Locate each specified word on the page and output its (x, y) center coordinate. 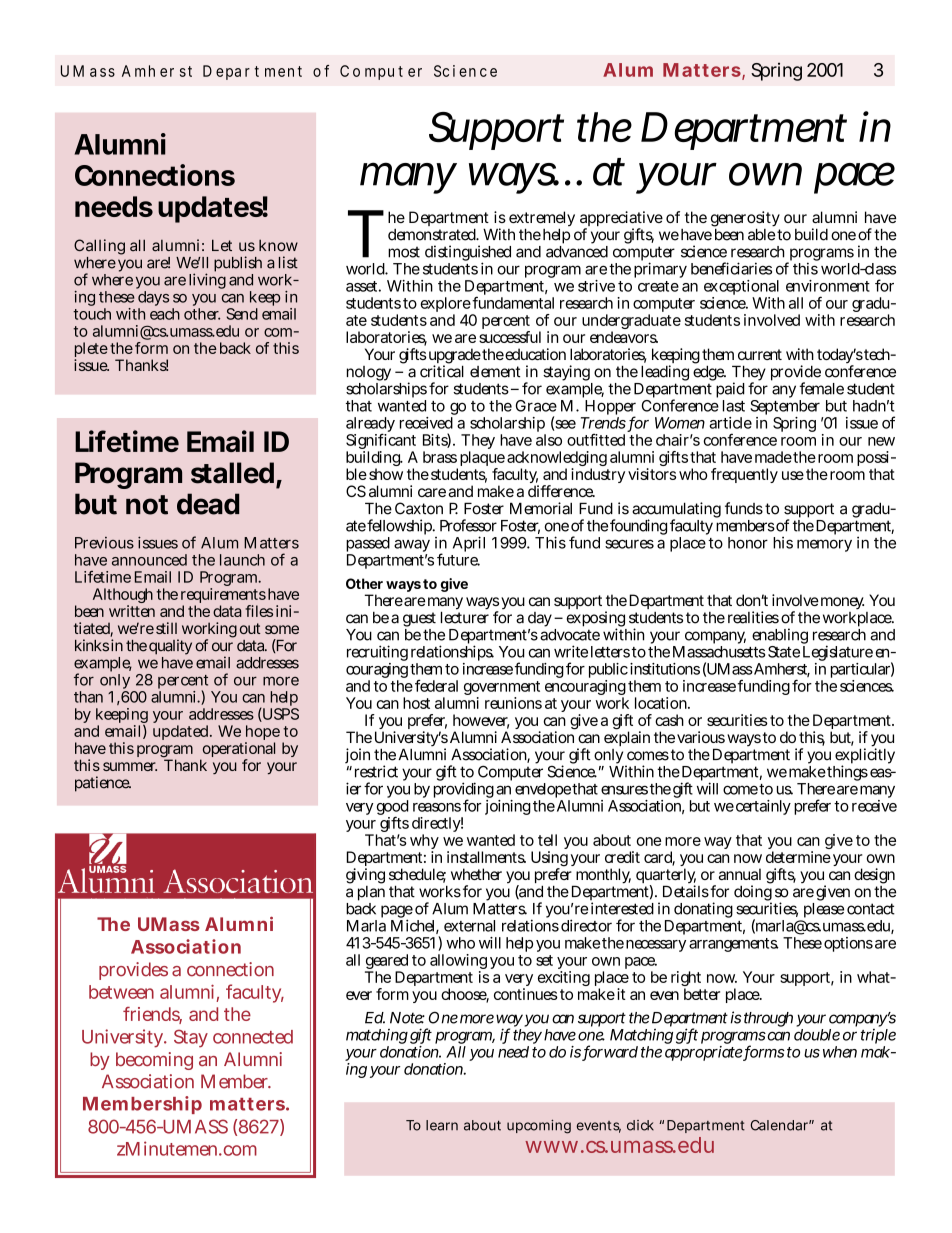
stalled (232, 473)
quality (170, 648)
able (761, 233)
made (773, 457)
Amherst (781, 670)
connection (230, 969)
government (502, 689)
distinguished (468, 254)
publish (238, 264)
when (840, 1052)
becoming (154, 1061)
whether (476, 874)
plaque (482, 460)
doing (753, 893)
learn (442, 1125)
